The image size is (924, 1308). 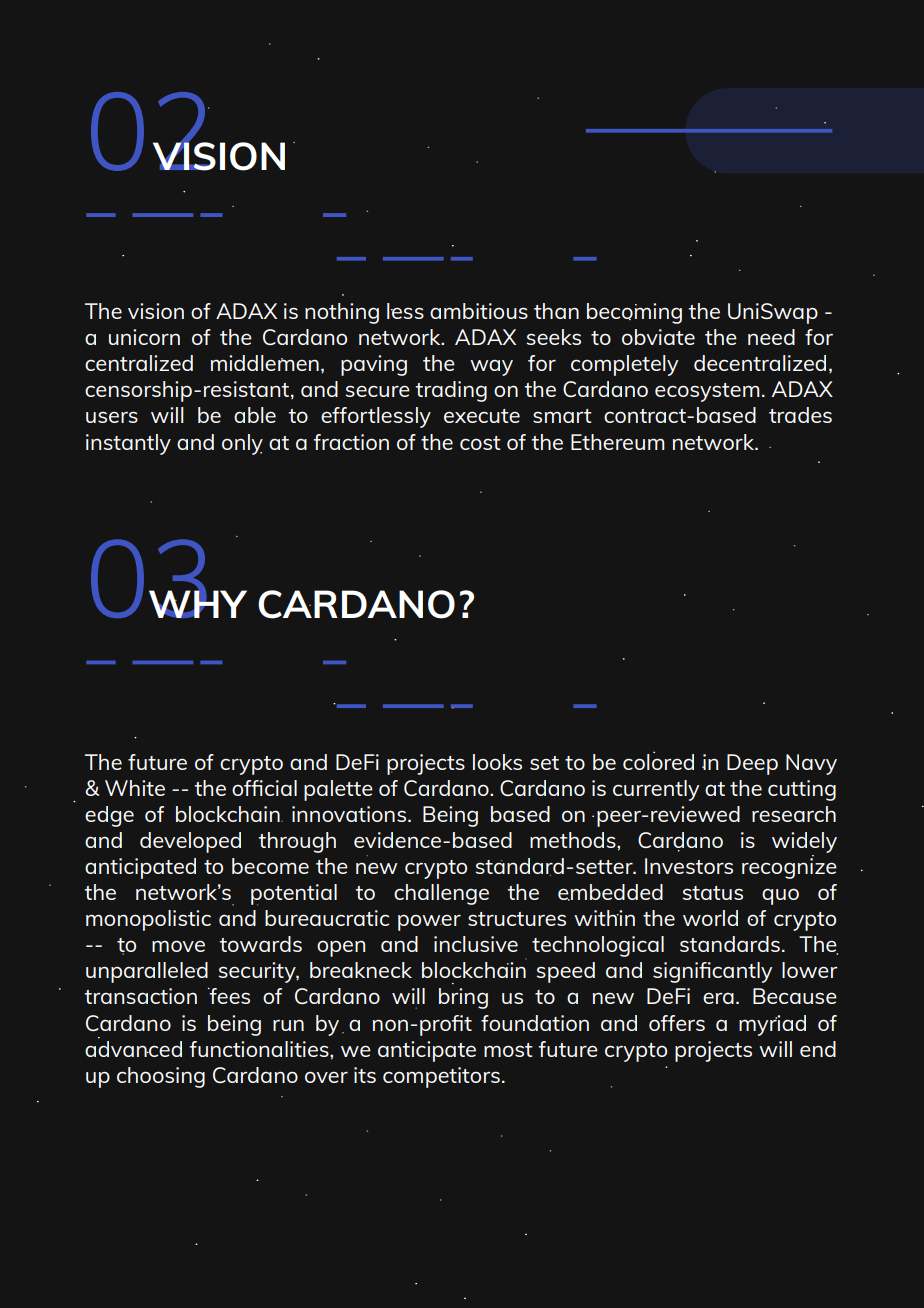 I want to click on need, so click(x=771, y=337).
